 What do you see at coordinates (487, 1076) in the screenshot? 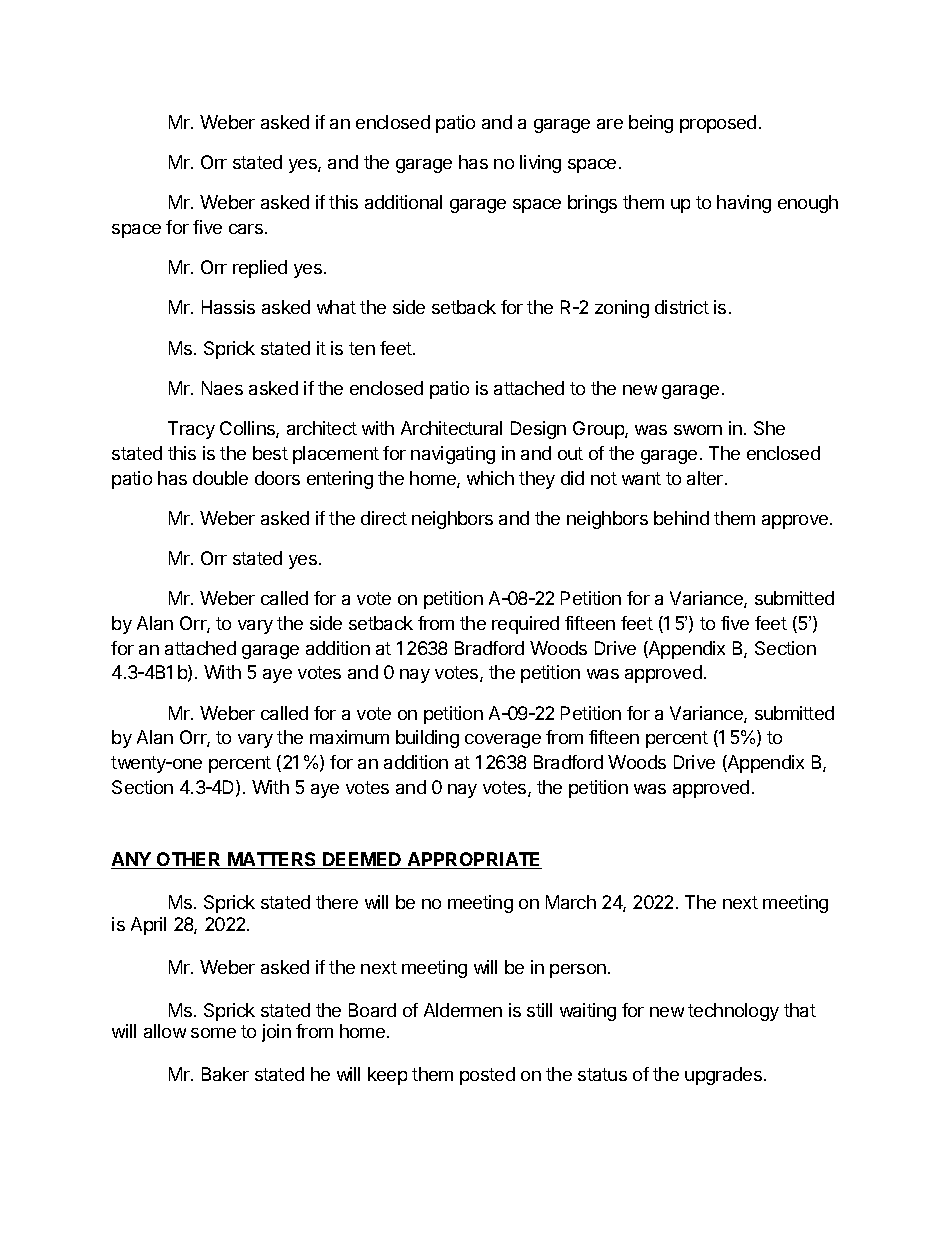
I see `posted` at bounding box center [487, 1076].
